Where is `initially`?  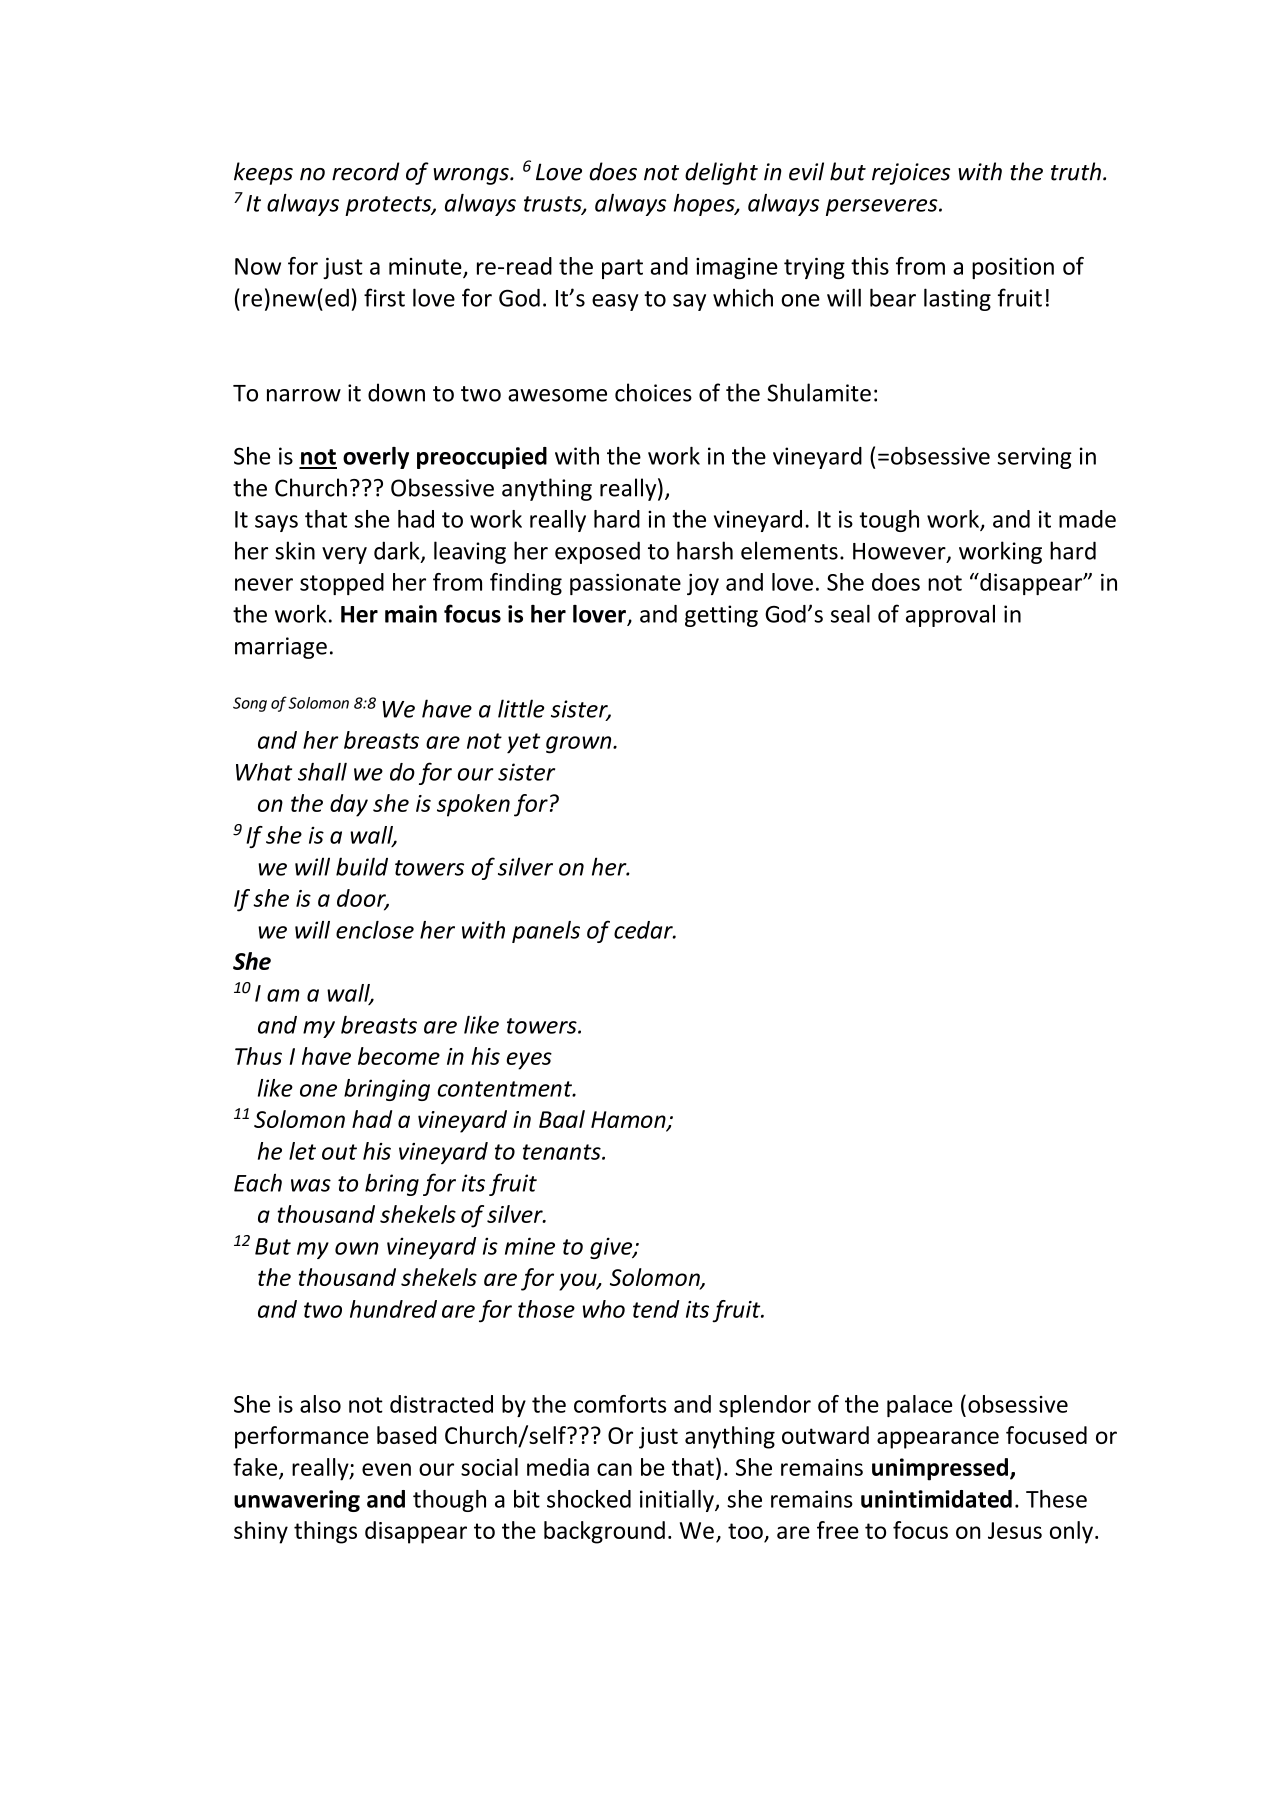 initially is located at coordinates (678, 1501).
